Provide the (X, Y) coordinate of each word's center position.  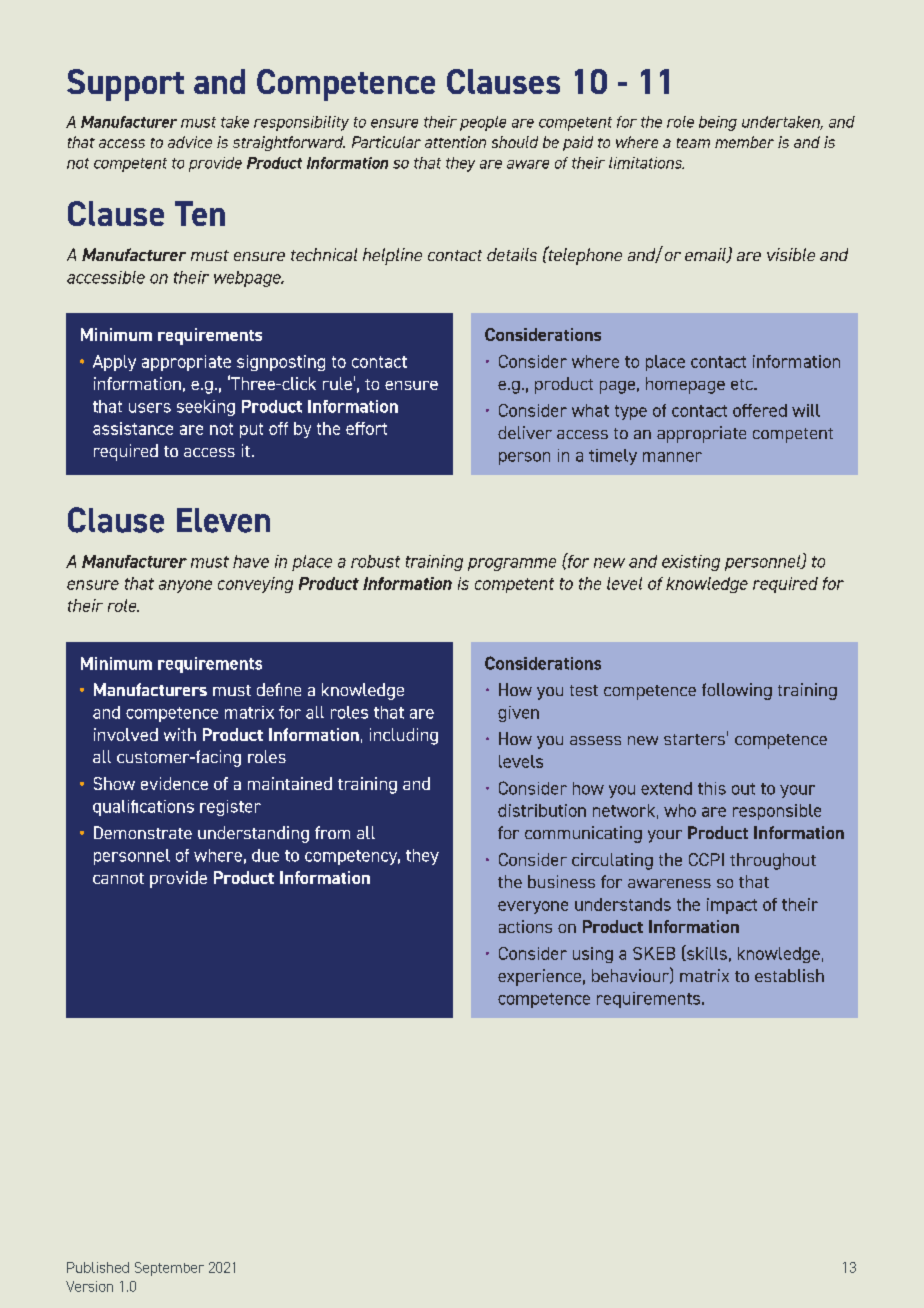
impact (732, 906)
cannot (118, 878)
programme (512, 564)
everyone (533, 907)
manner (672, 457)
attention (455, 142)
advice (190, 142)
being (718, 123)
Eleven (223, 520)
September (169, 1269)
